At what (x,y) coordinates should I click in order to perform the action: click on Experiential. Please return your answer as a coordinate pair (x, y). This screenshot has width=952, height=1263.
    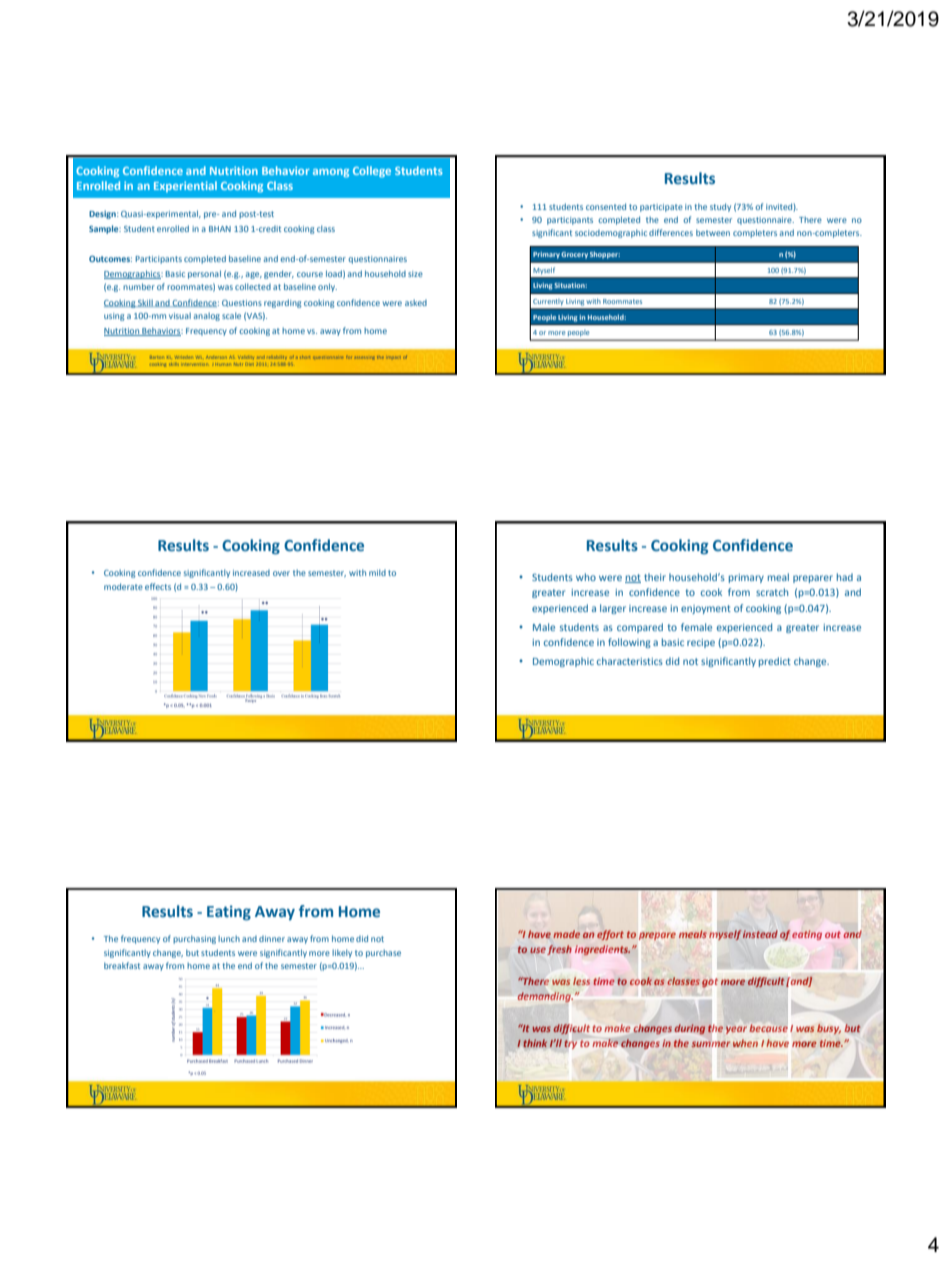
    Looking at the image, I should click on (185, 186).
